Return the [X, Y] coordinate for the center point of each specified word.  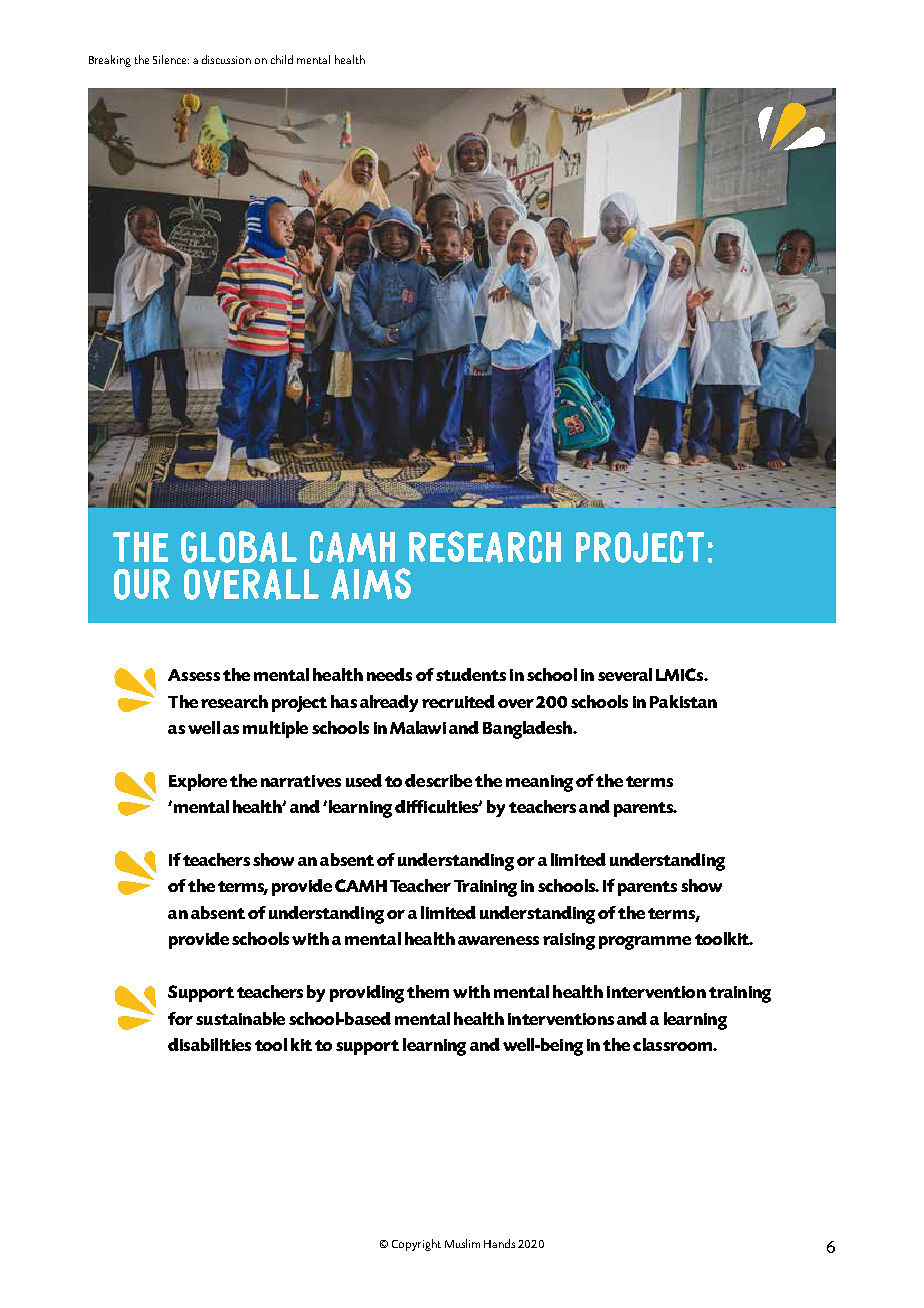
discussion [226, 59]
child [282, 59]
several [625, 674]
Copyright [416, 1245]
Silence [171, 59]
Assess [194, 675]
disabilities [209, 1044]
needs [389, 674]
